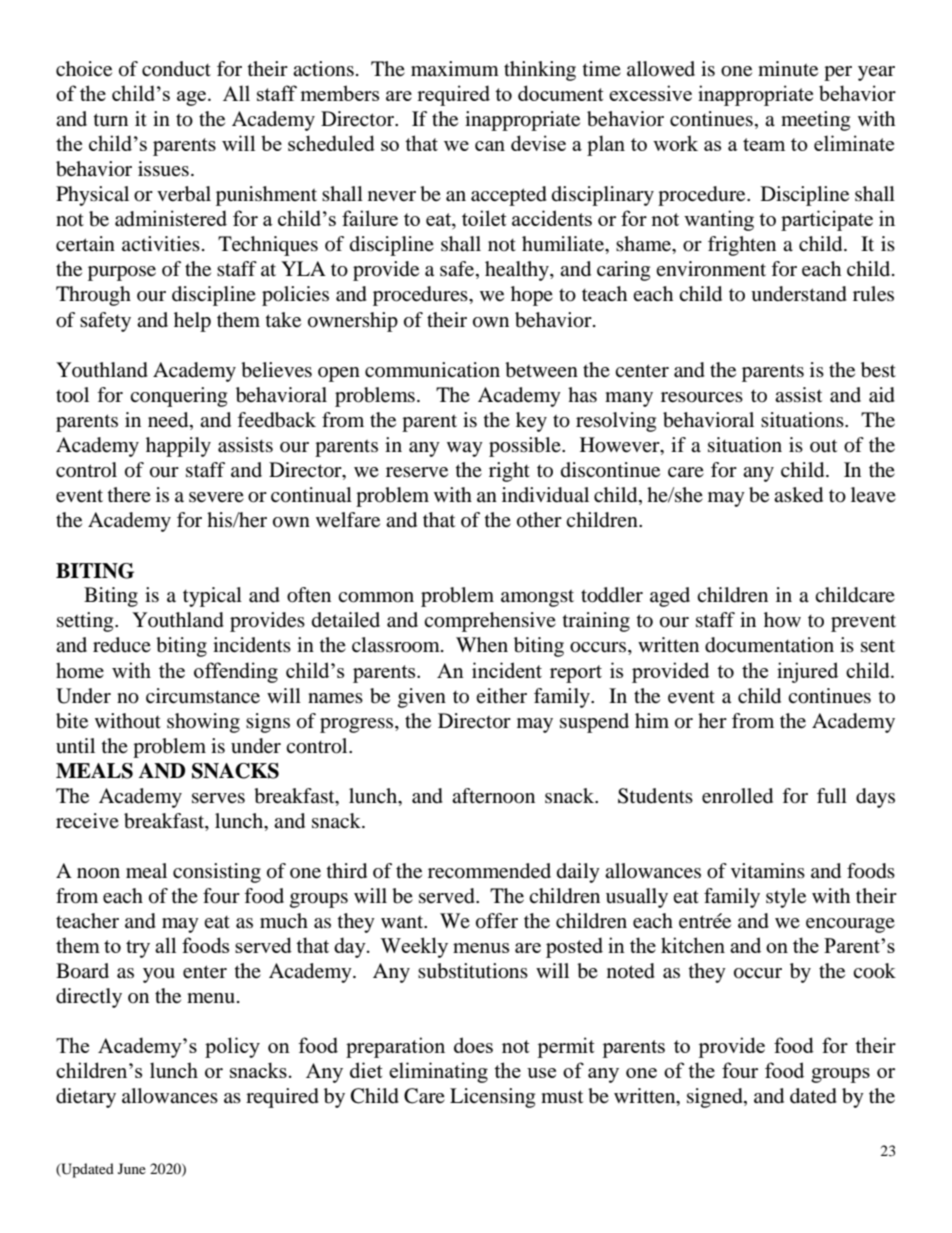 The image size is (952, 1233). What do you see at coordinates (132, 1168) in the screenshot?
I see `June` at bounding box center [132, 1168].
